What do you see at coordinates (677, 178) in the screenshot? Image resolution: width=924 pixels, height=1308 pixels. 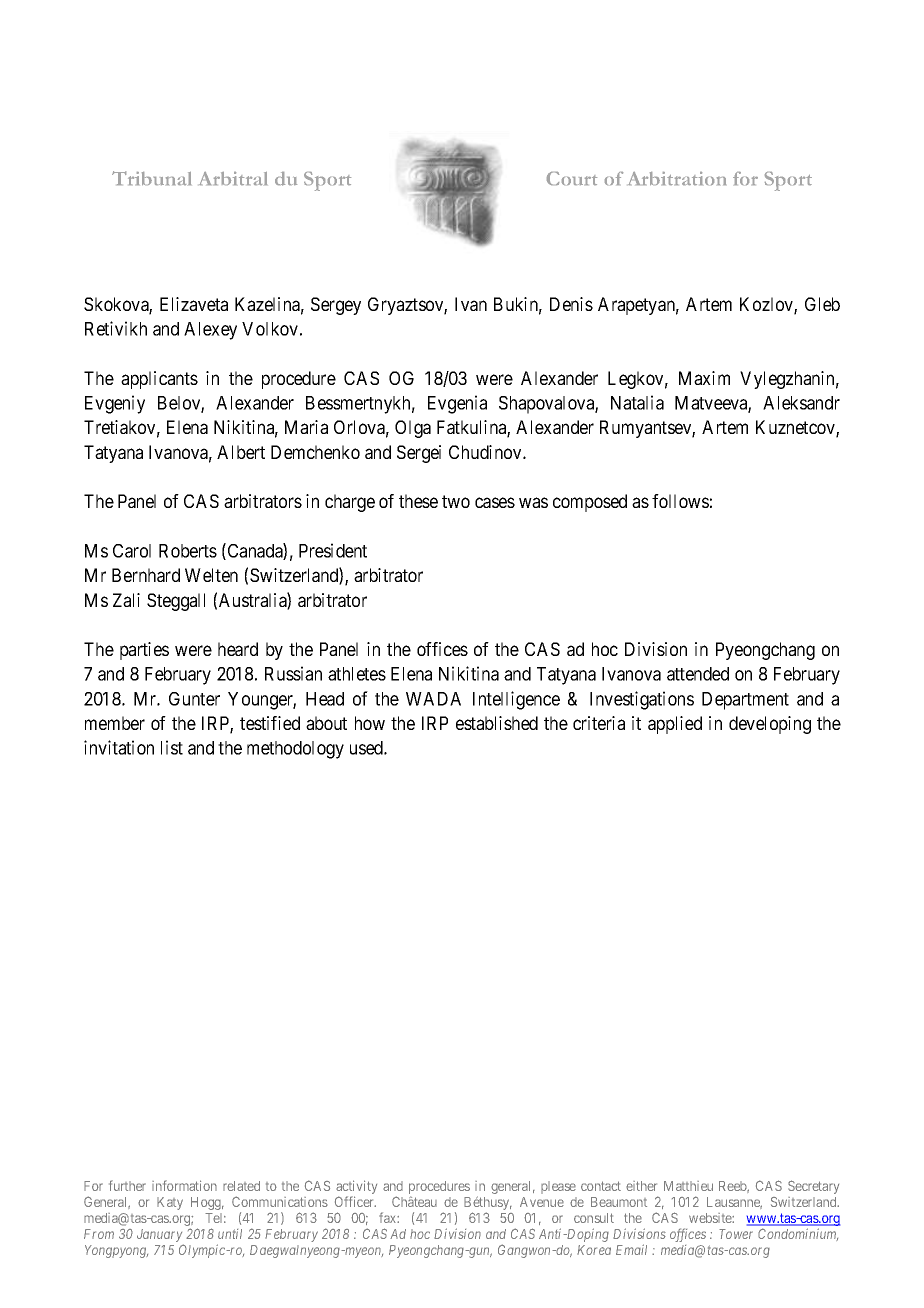 I see `Arbitration` at bounding box center [677, 178].
